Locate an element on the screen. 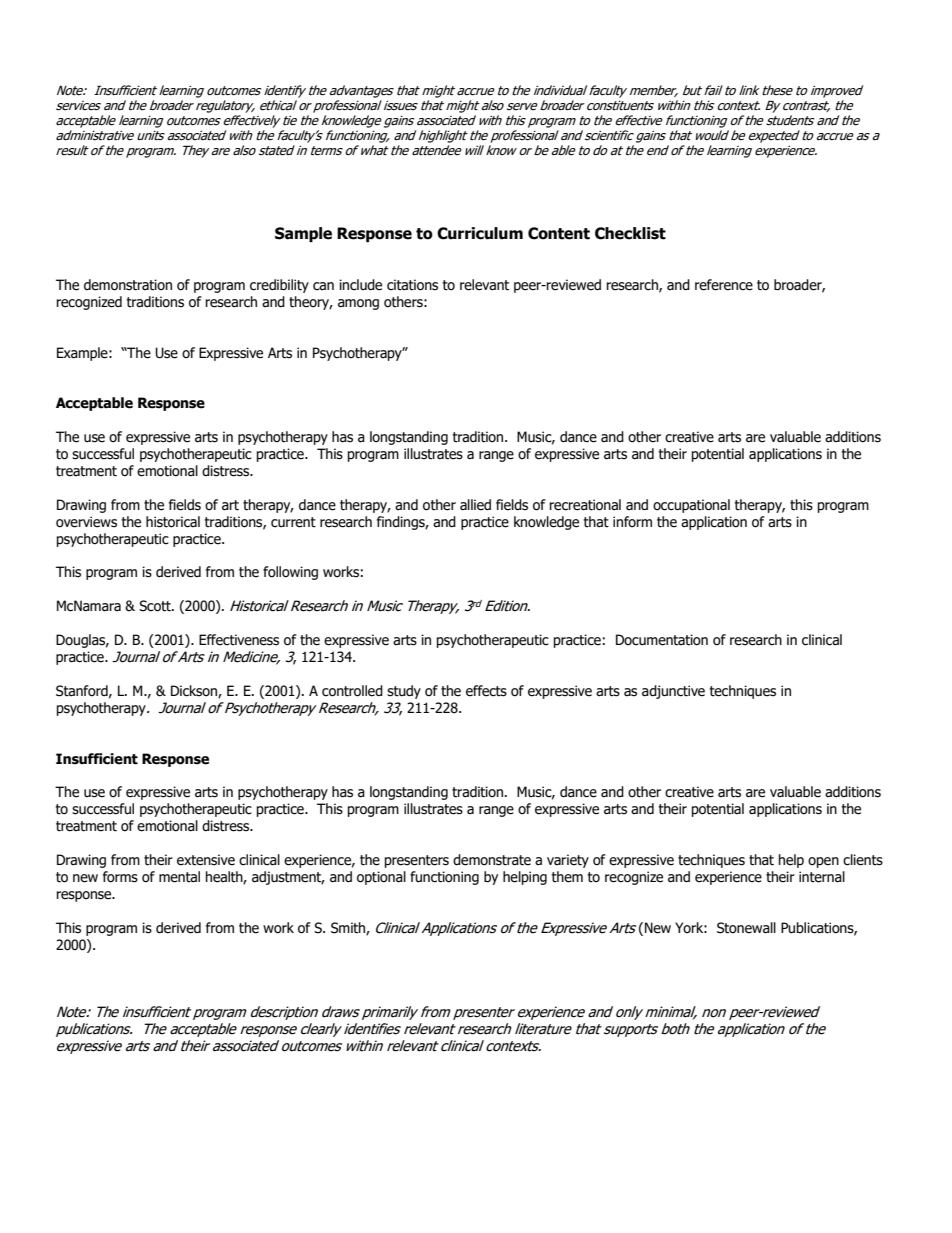 This screenshot has height=1233, width=952. adjunctive is located at coordinates (673, 692).
